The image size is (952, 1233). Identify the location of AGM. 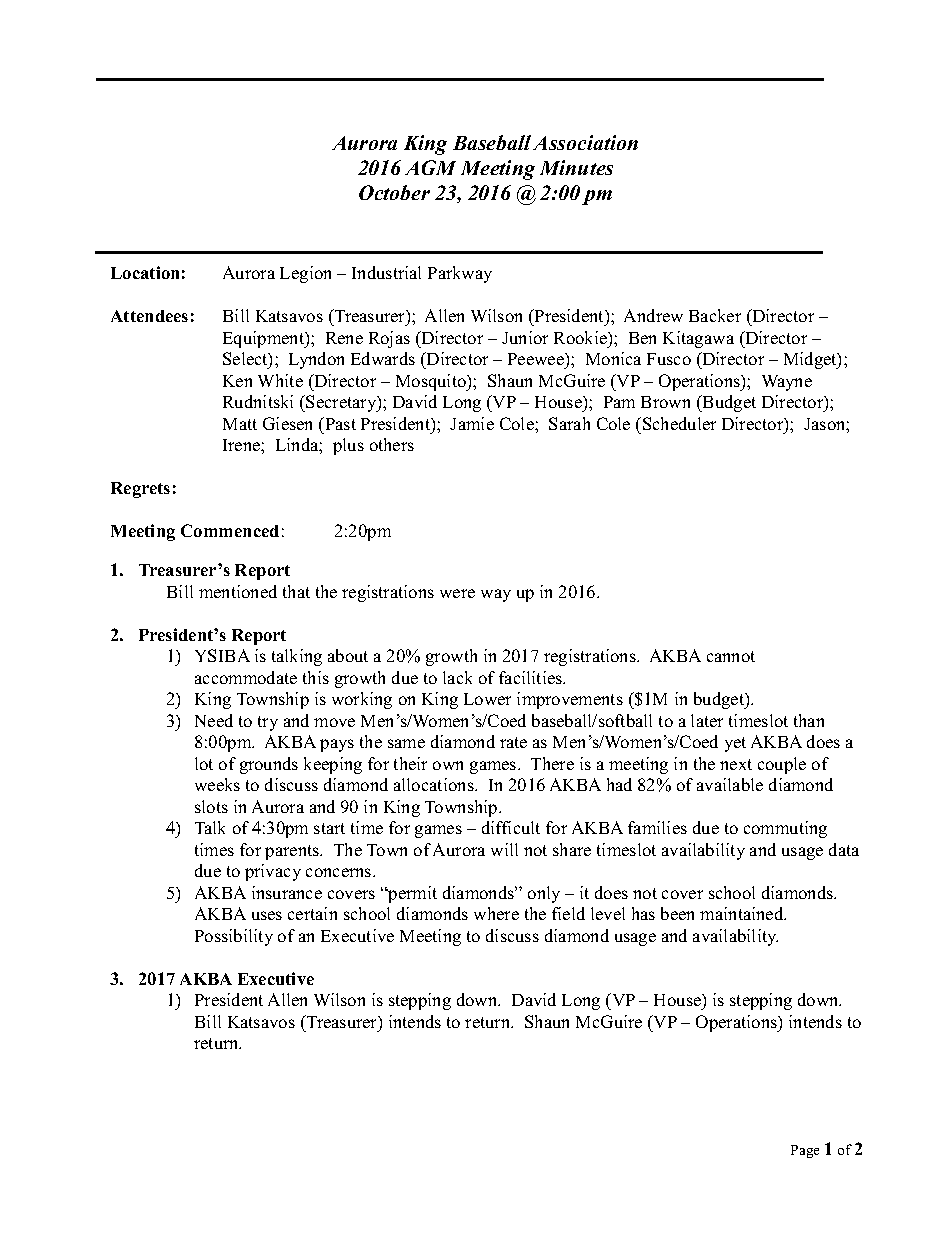
(430, 167).
